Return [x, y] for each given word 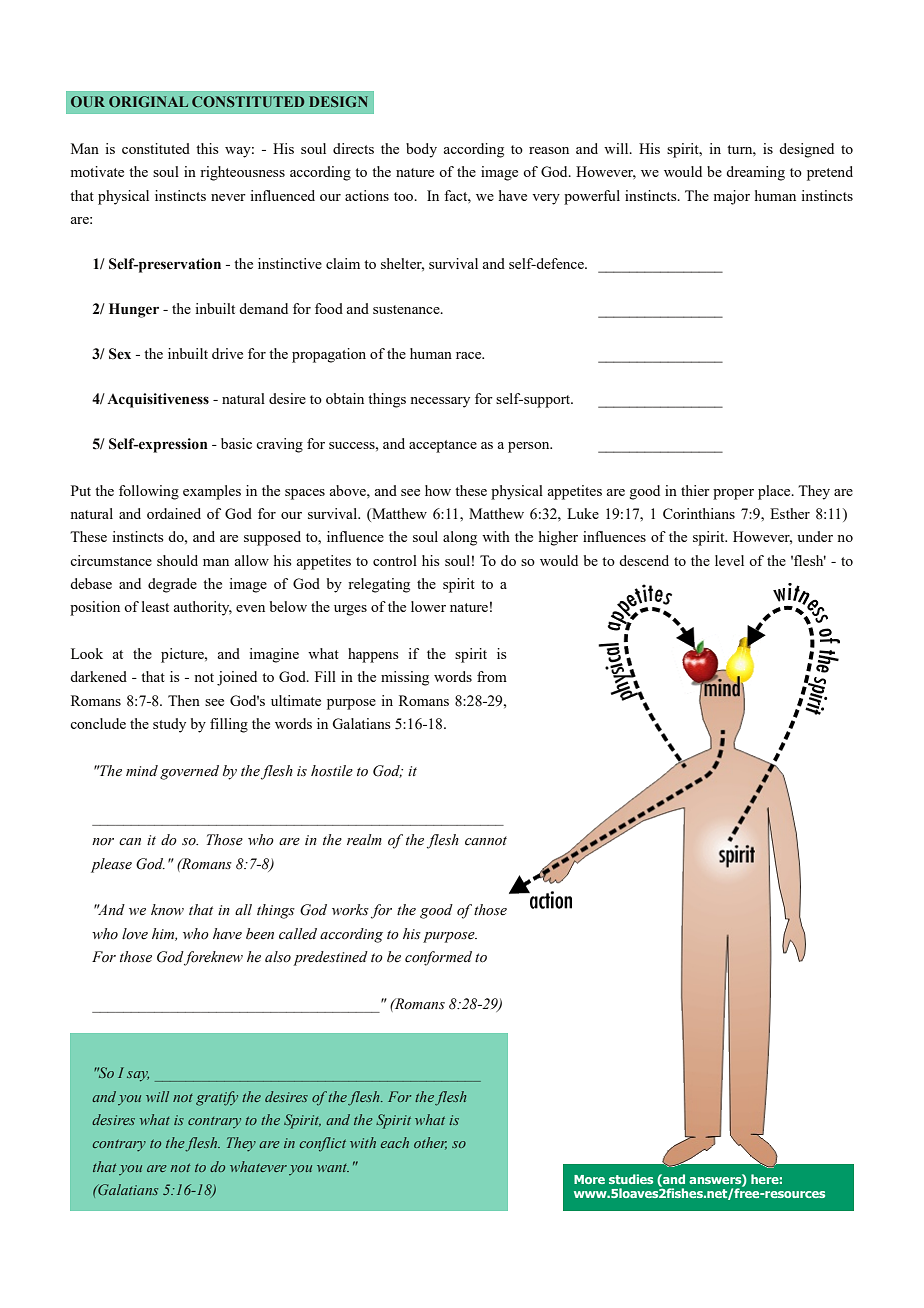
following [149, 492]
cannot [486, 841]
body [421, 150]
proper [733, 494]
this [207, 148]
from [492, 676]
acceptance [443, 446]
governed [189, 772]
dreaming [755, 173]
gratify [217, 1098]
